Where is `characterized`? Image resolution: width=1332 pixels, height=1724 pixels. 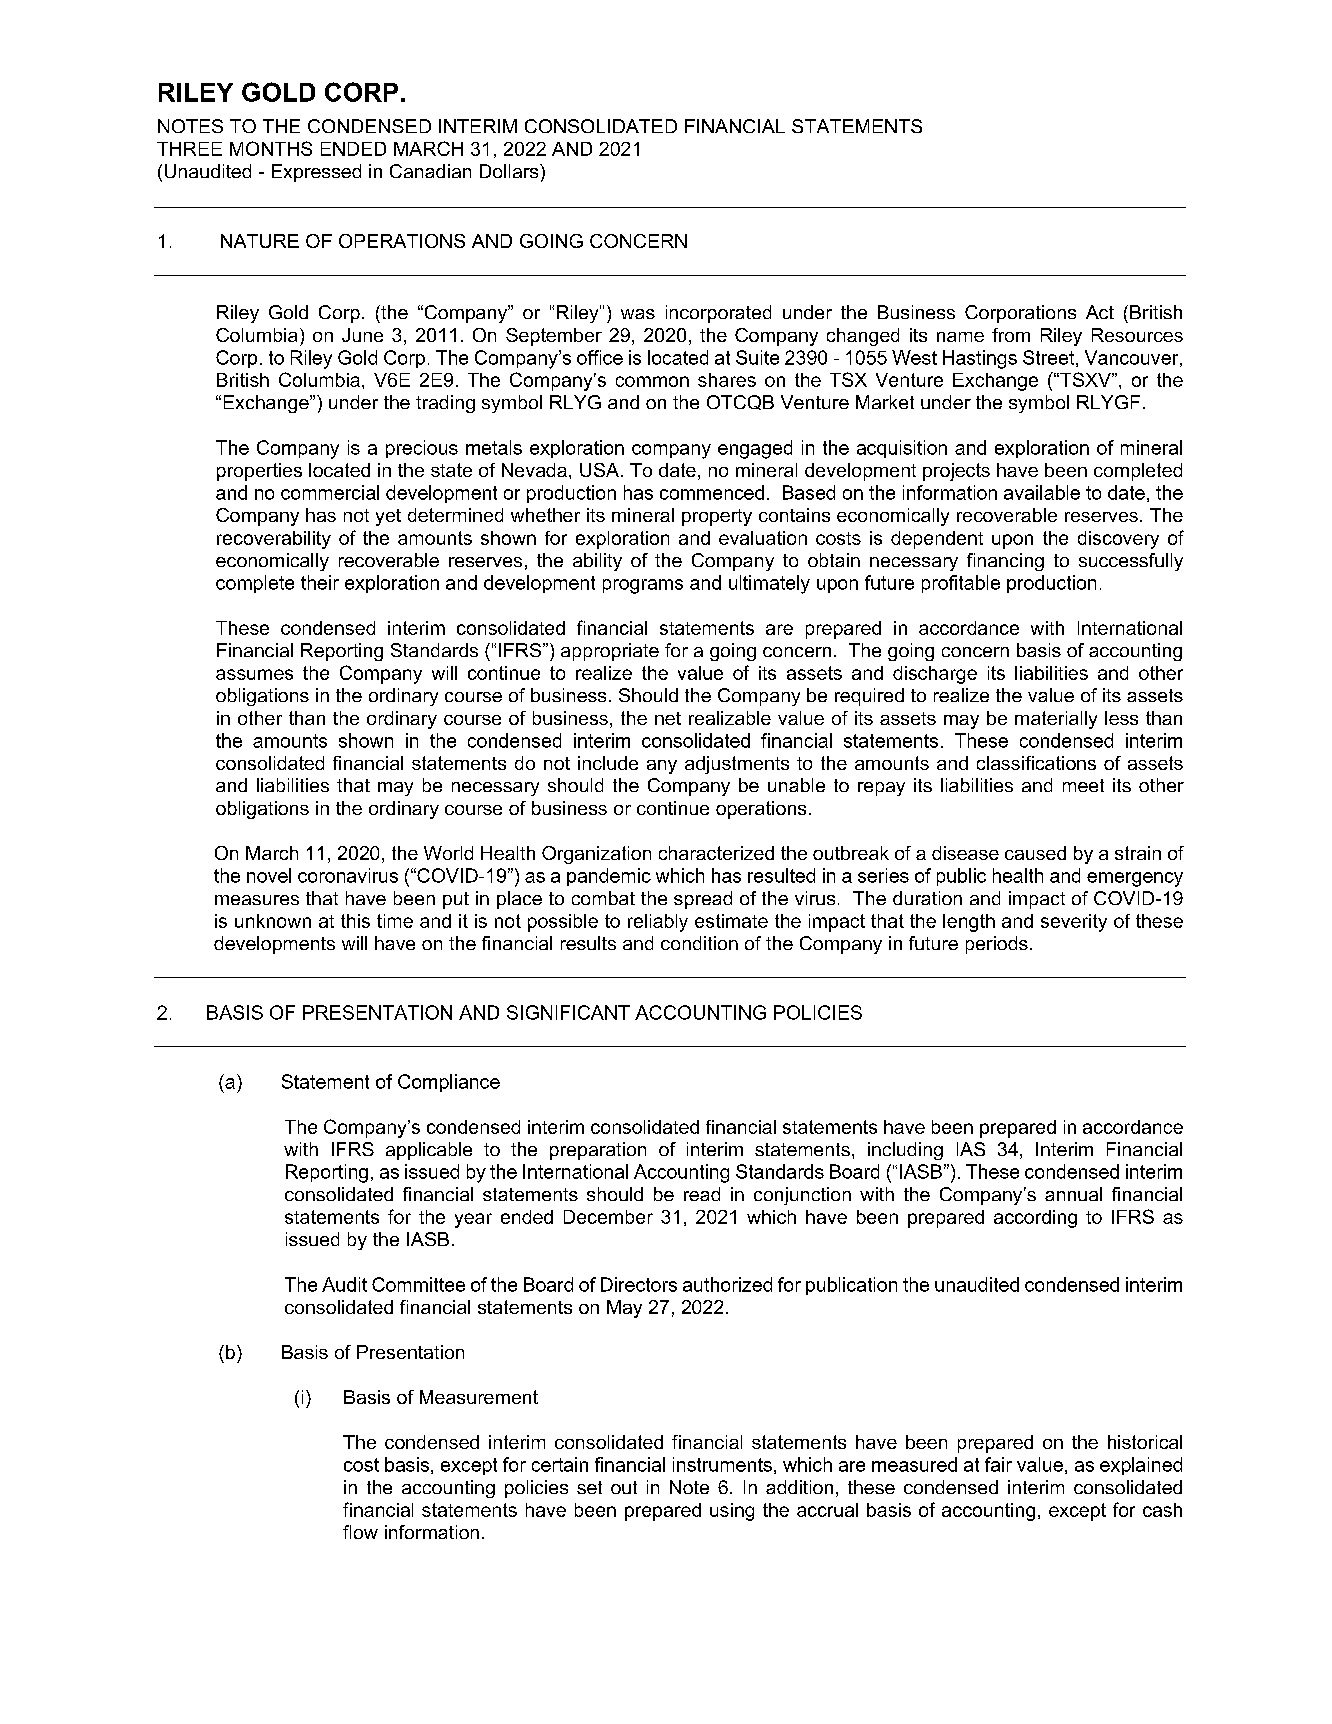
characterized is located at coordinates (716, 853).
